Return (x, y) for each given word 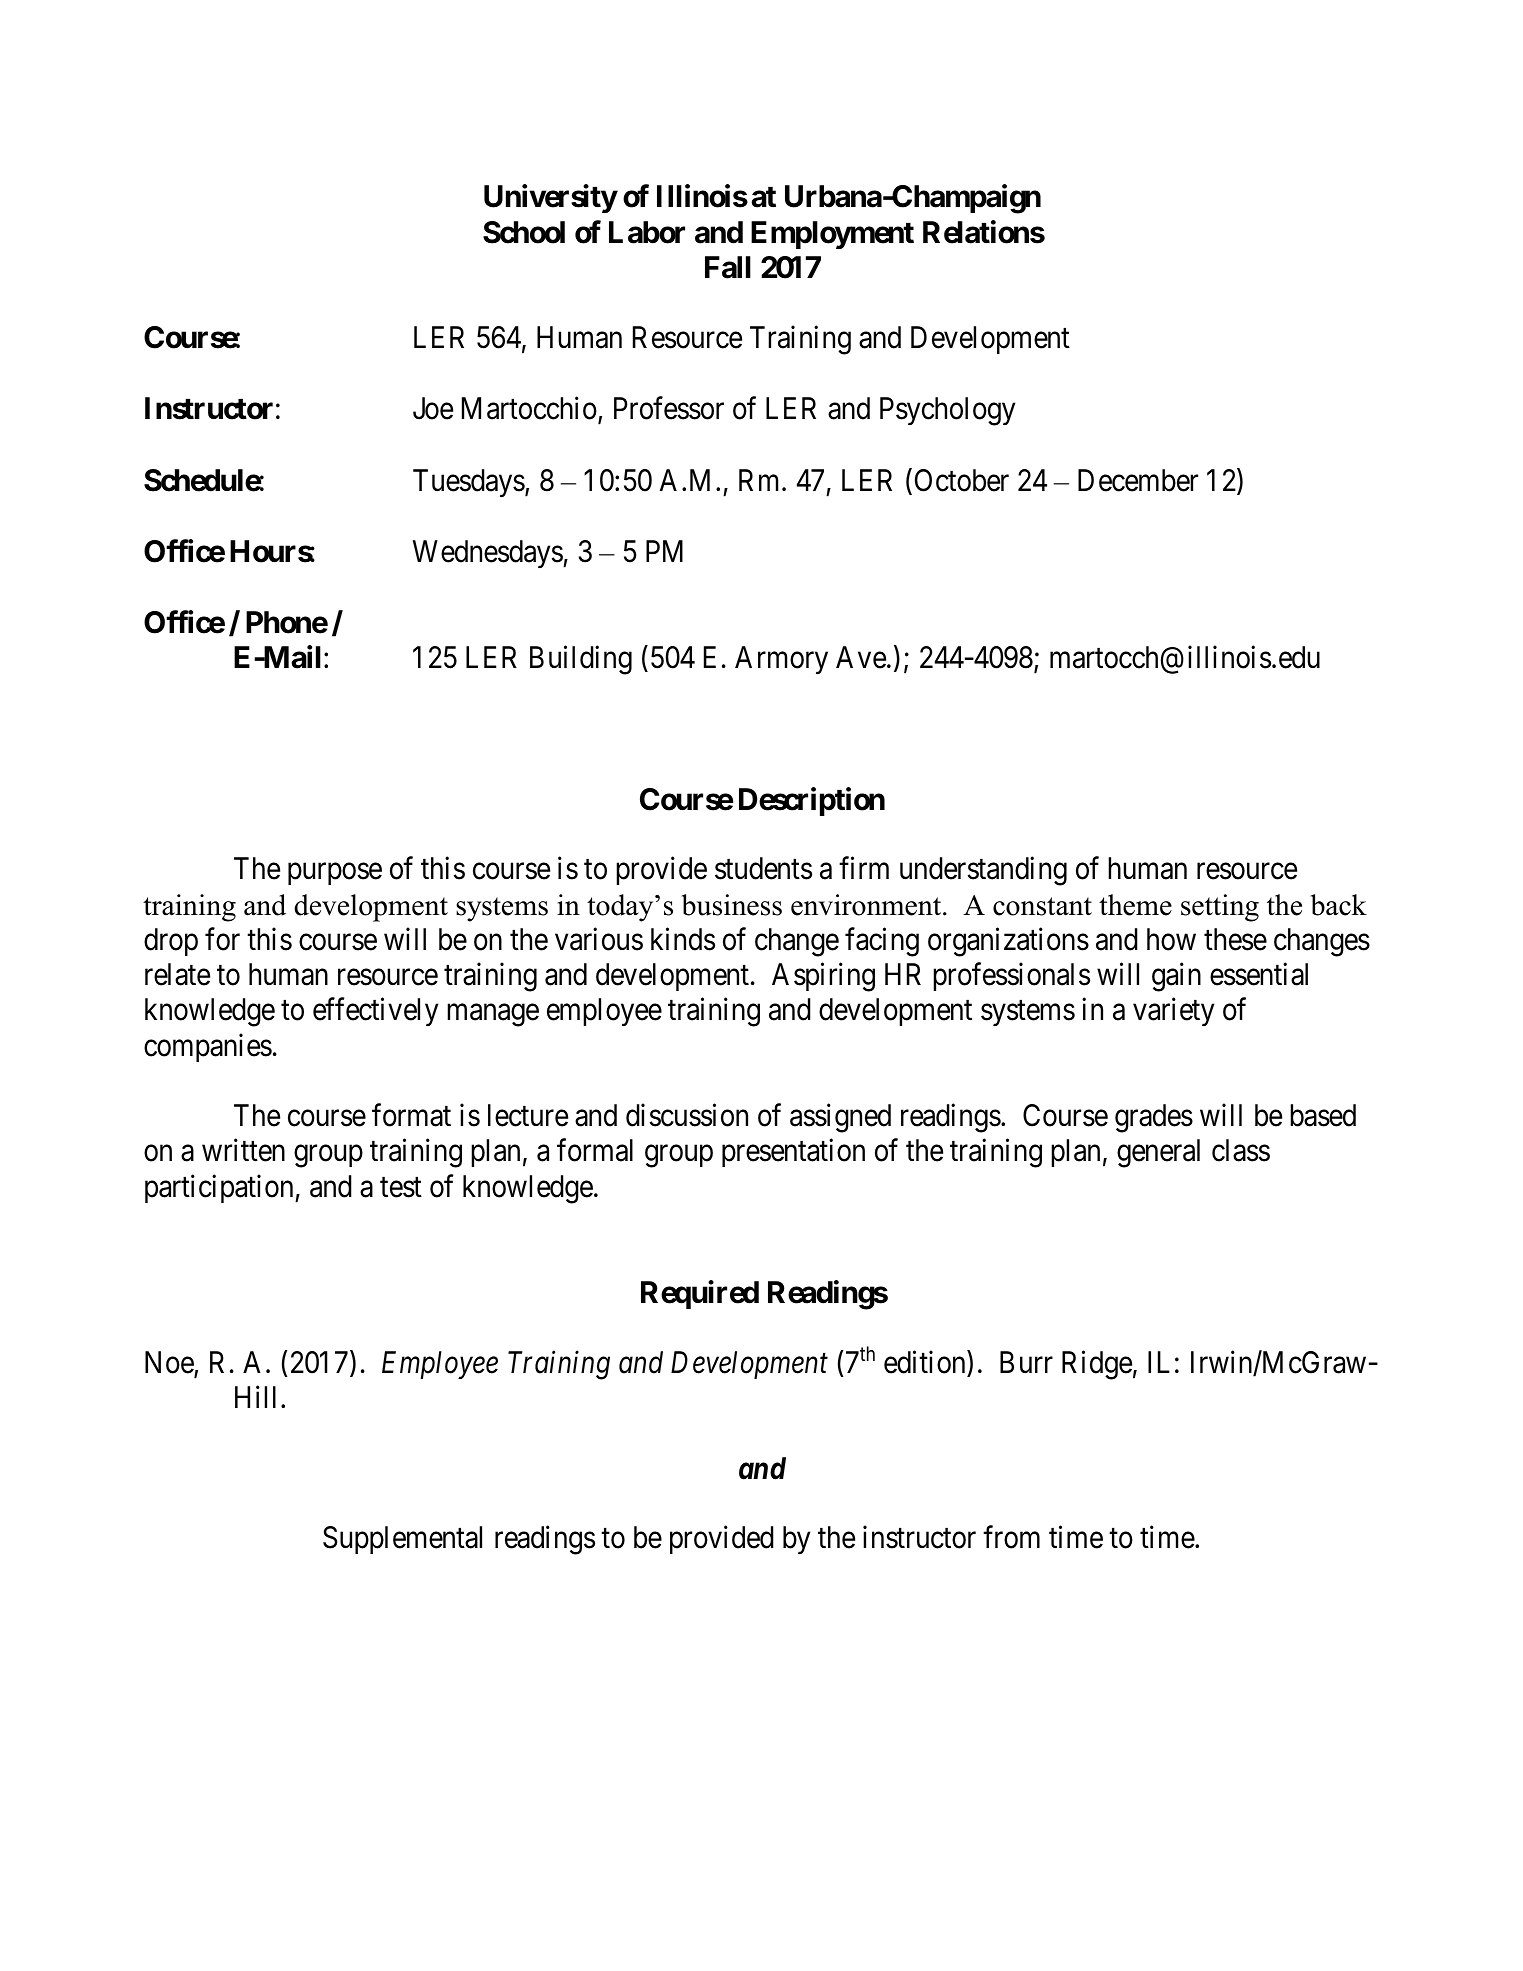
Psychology (947, 411)
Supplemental (402, 1540)
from (1011, 1537)
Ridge (1097, 1365)
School (524, 232)
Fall (728, 267)
